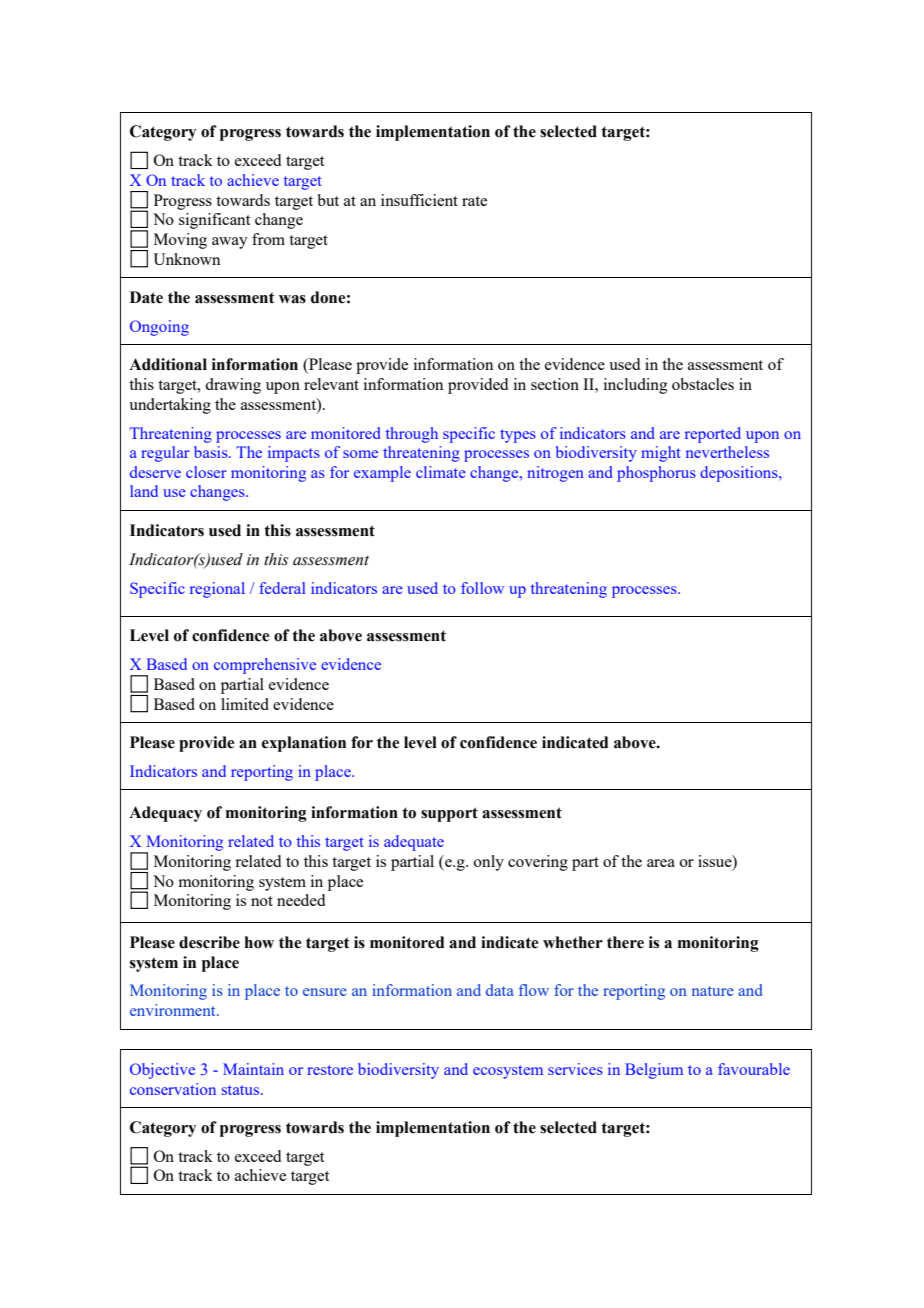 The width and height of the screenshot is (924, 1308). I want to click on obstacles, so click(703, 384).
